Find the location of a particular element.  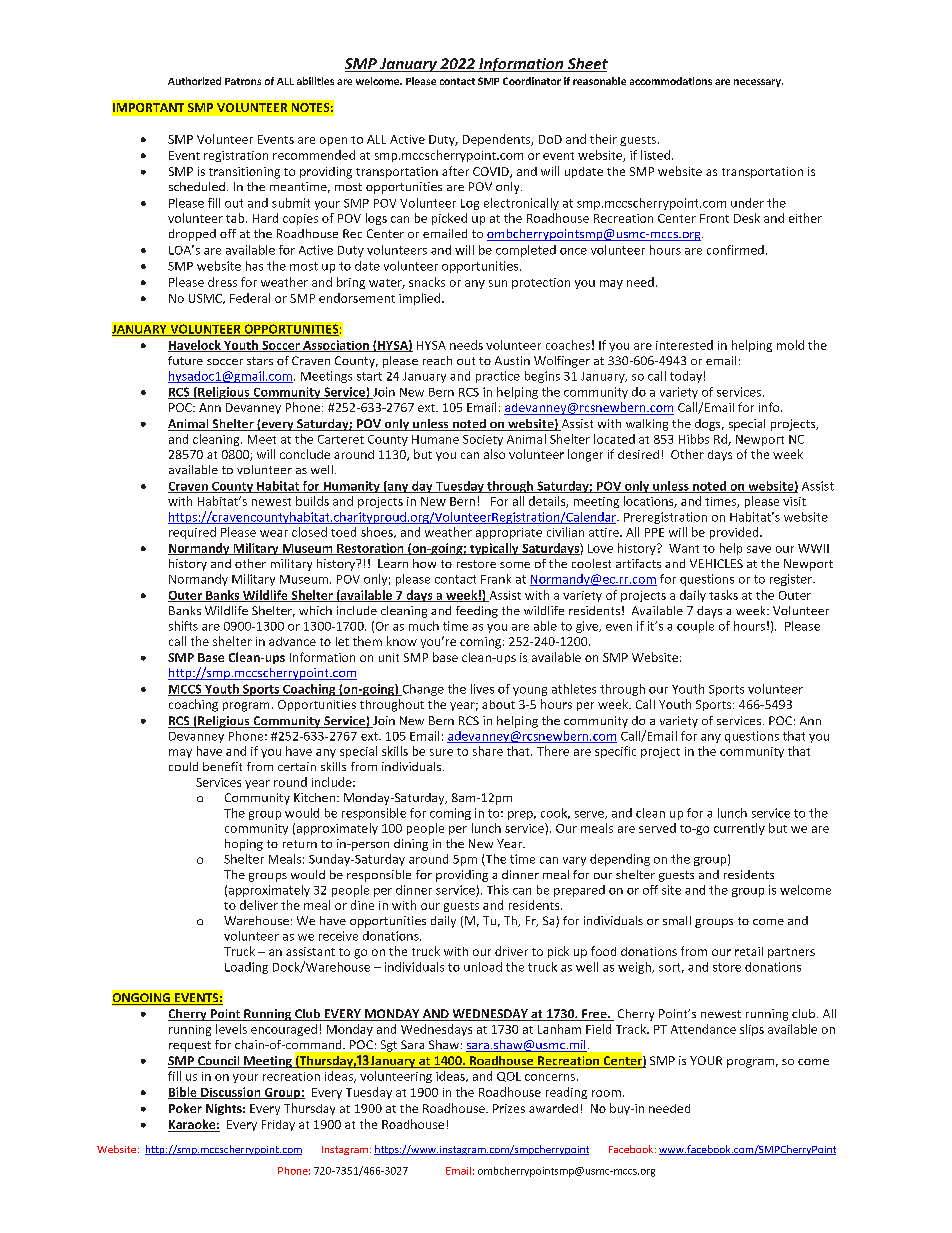

Prizes is located at coordinates (509, 1108).
